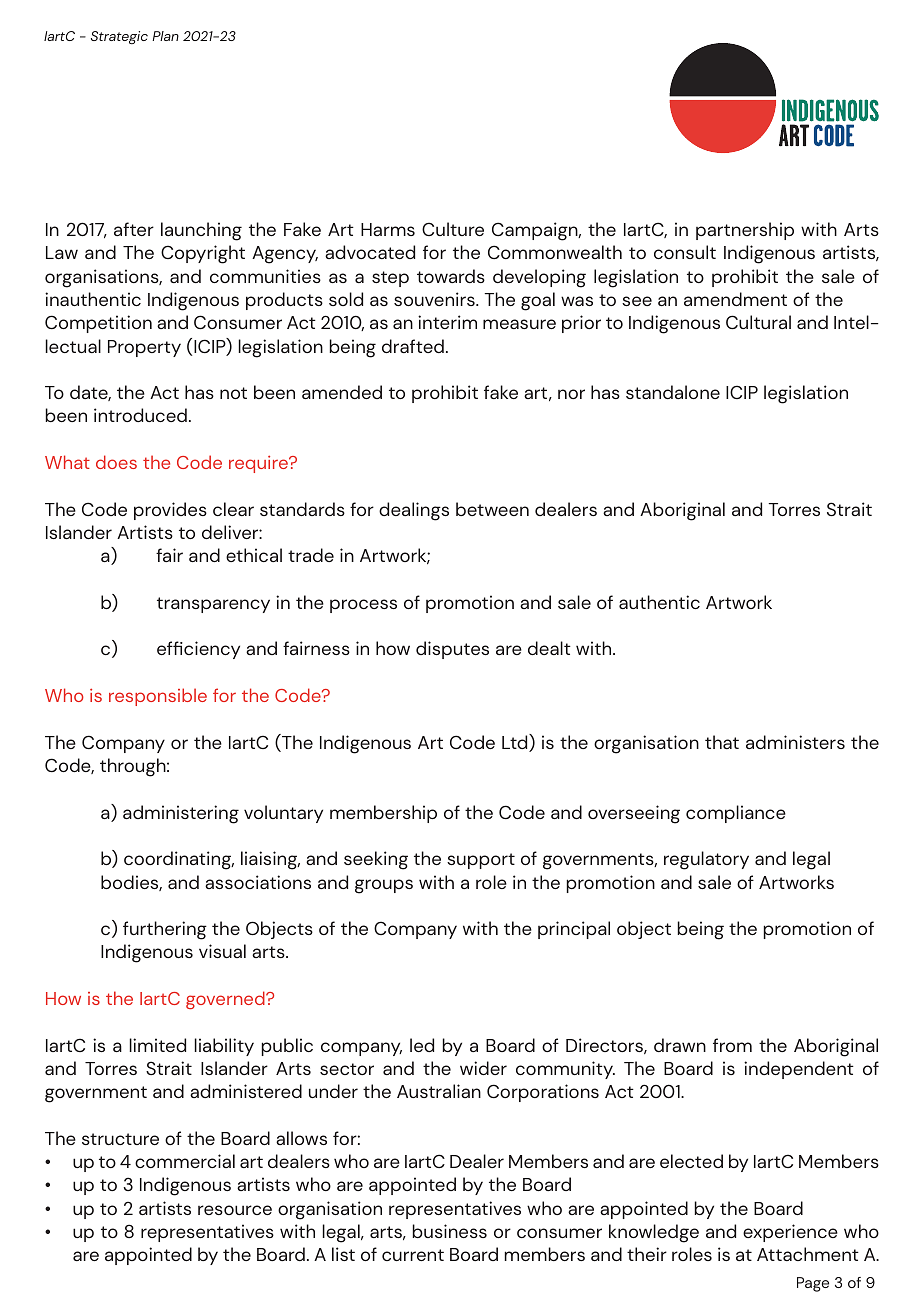  I want to click on resource, so click(235, 1210).
